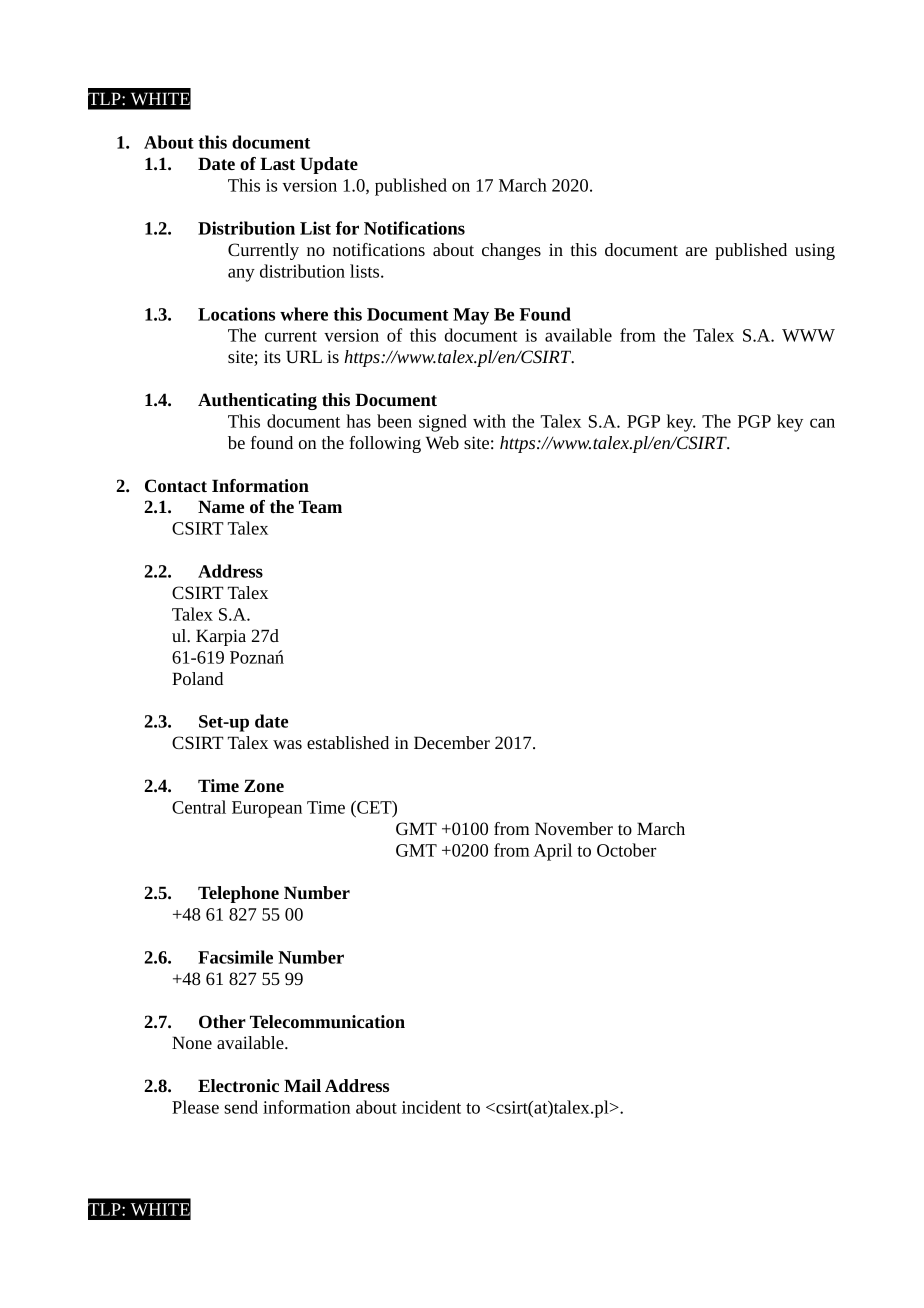  Describe the element at coordinates (277, 163) in the page. I see `Last` at that location.
